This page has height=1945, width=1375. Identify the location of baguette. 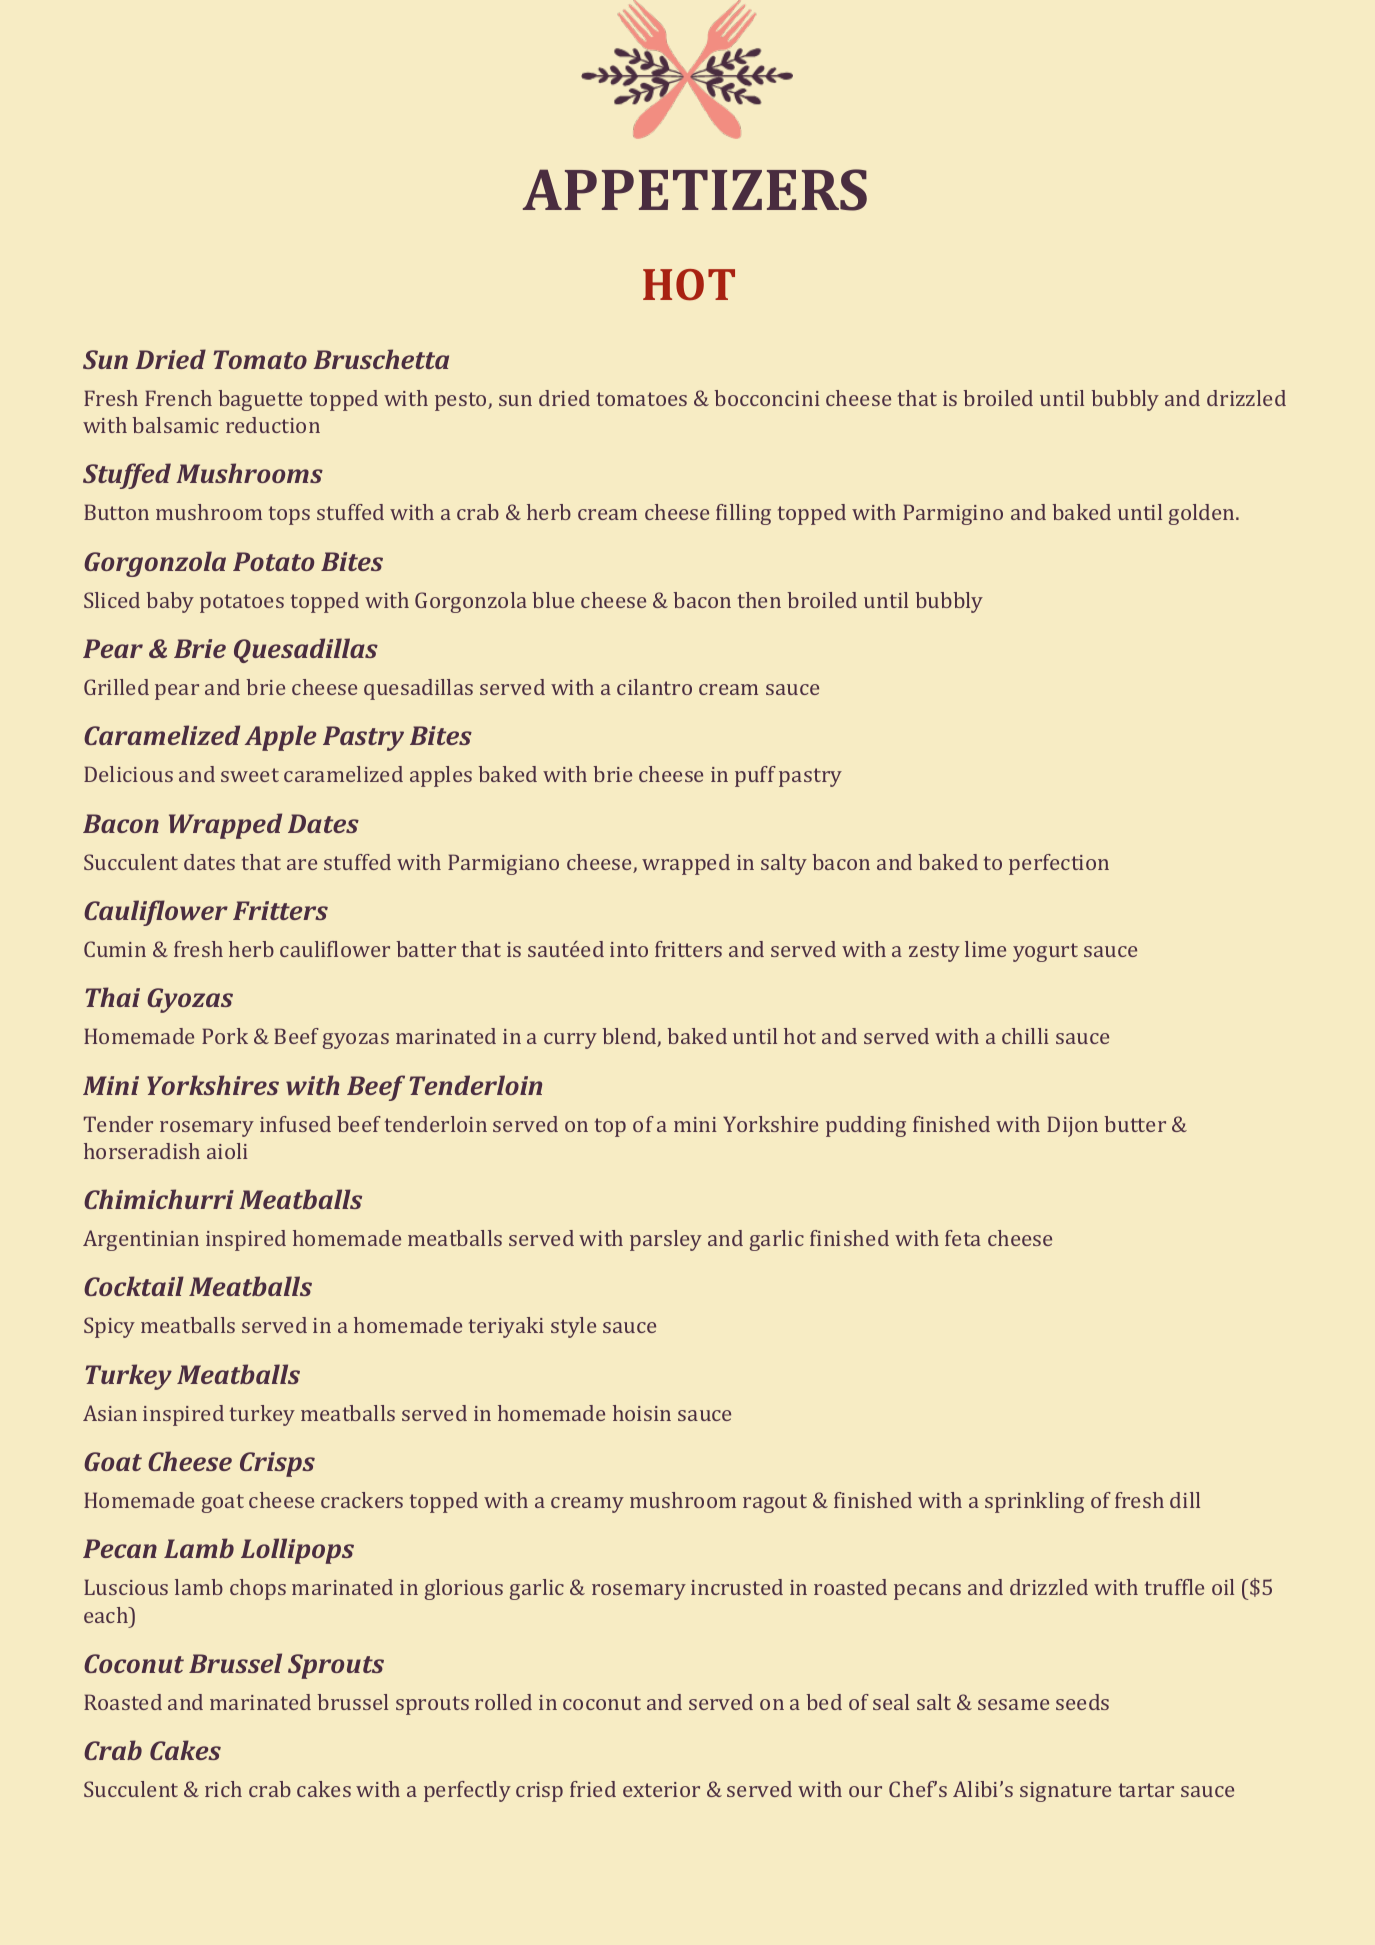
(260, 400).
